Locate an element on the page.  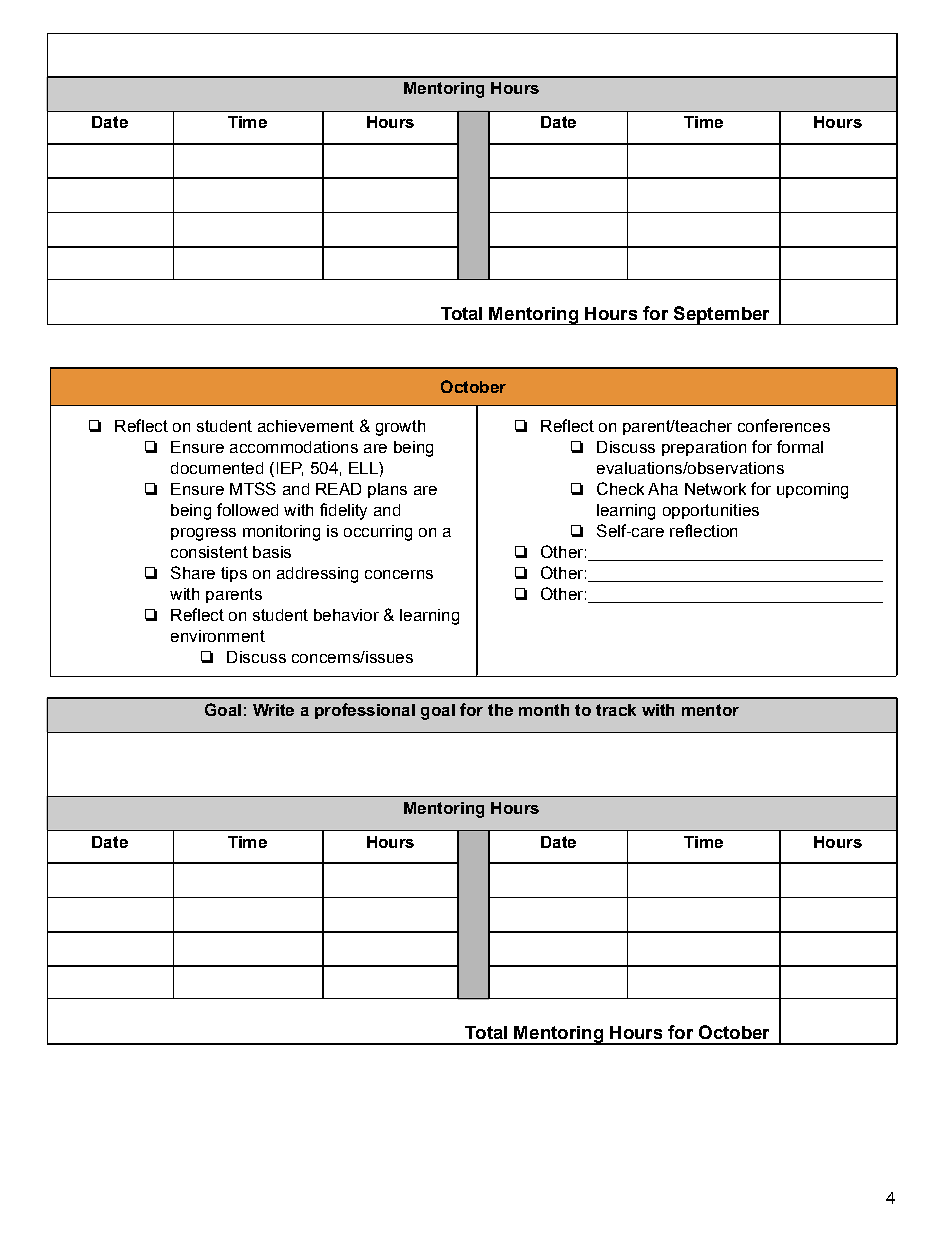
growth is located at coordinates (400, 428).
